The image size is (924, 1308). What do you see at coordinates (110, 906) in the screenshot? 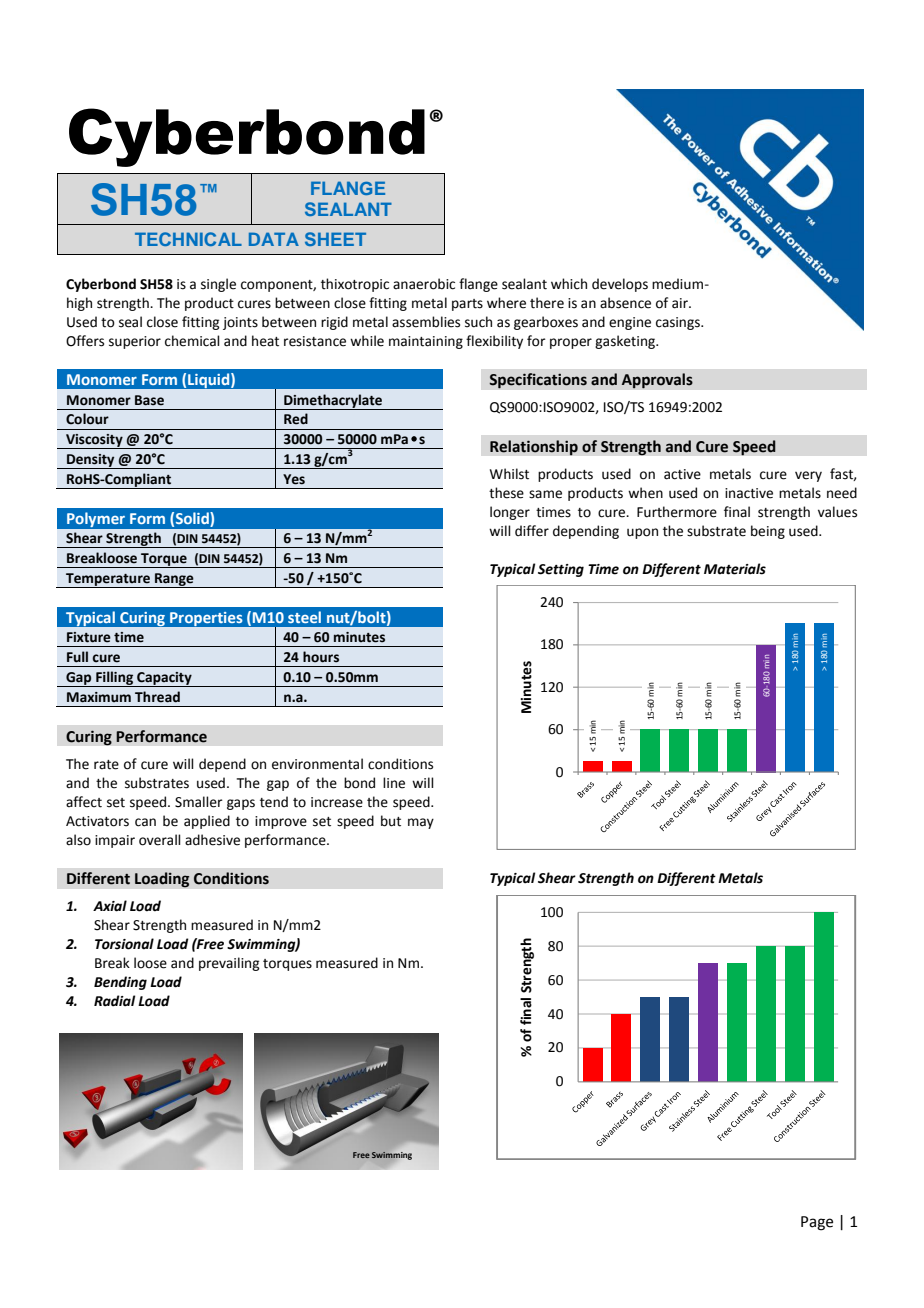
I see `Axial` at bounding box center [110, 906].
